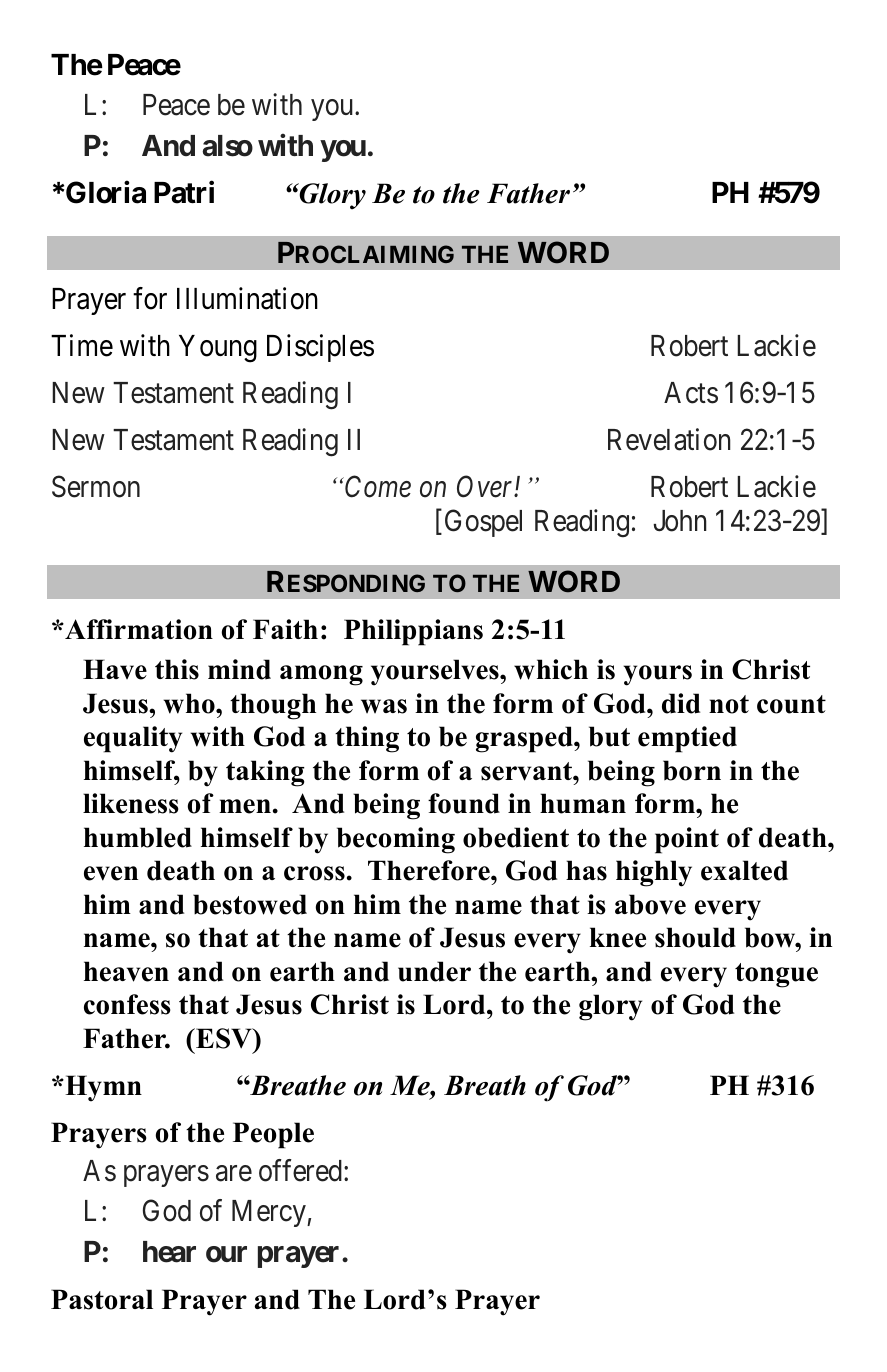 Image resolution: width=887 pixels, height=1372 pixels. What do you see at coordinates (184, 192) in the image?
I see `Patri` at bounding box center [184, 192].
